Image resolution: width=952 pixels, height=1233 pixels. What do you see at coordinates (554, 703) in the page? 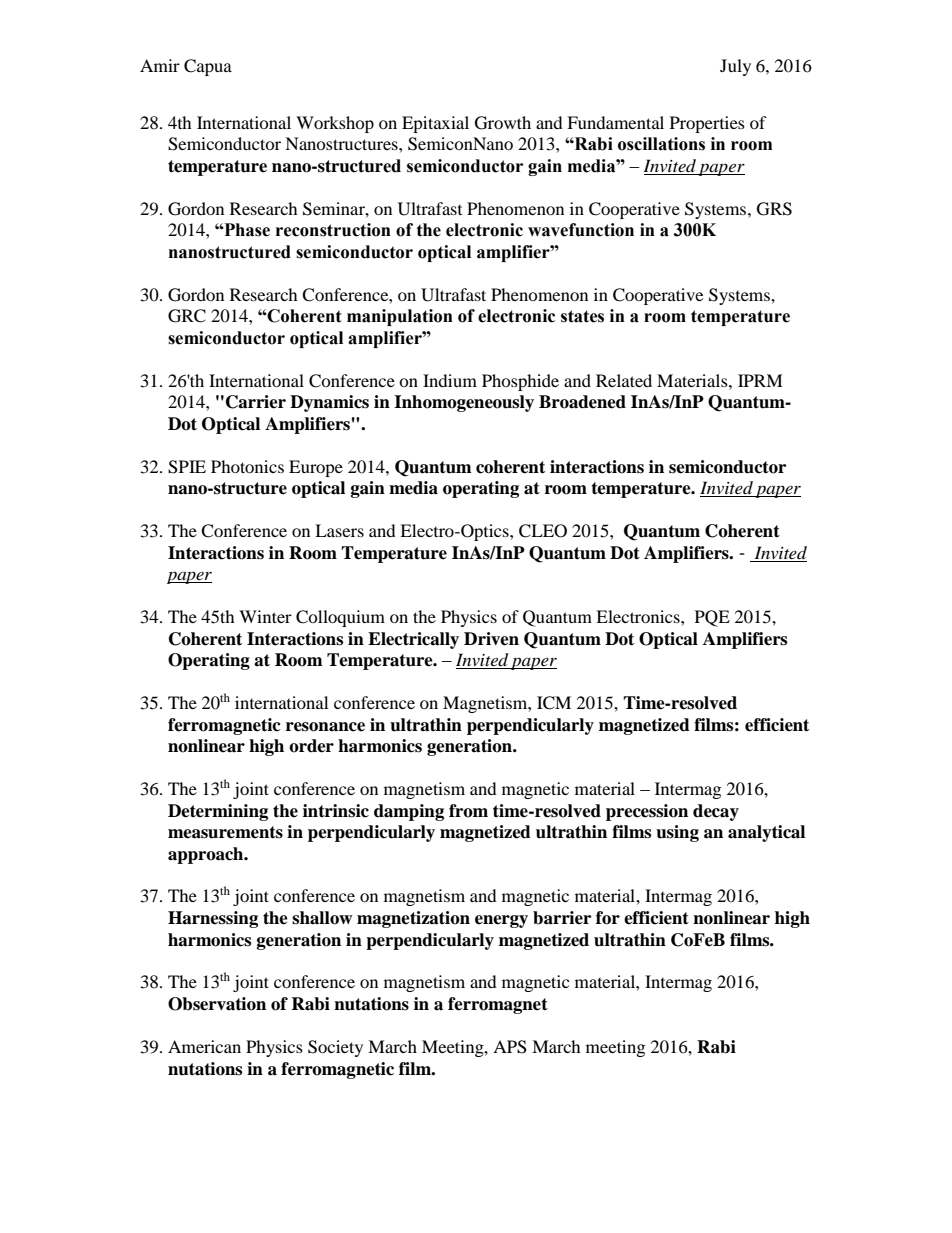
I see `ICM` at bounding box center [554, 703].
